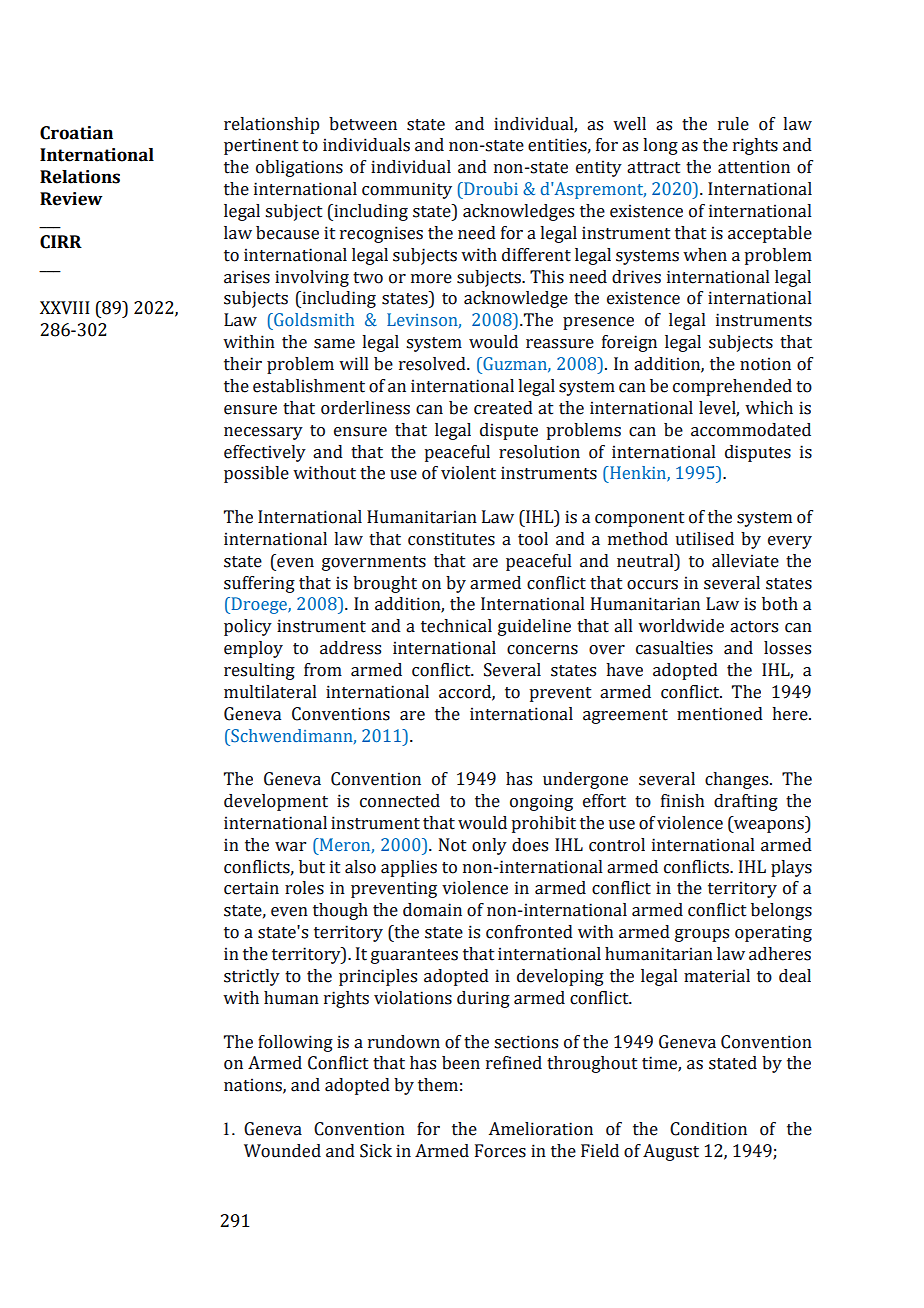  Describe the element at coordinates (456, 626) in the screenshot. I see `technical` at that location.
